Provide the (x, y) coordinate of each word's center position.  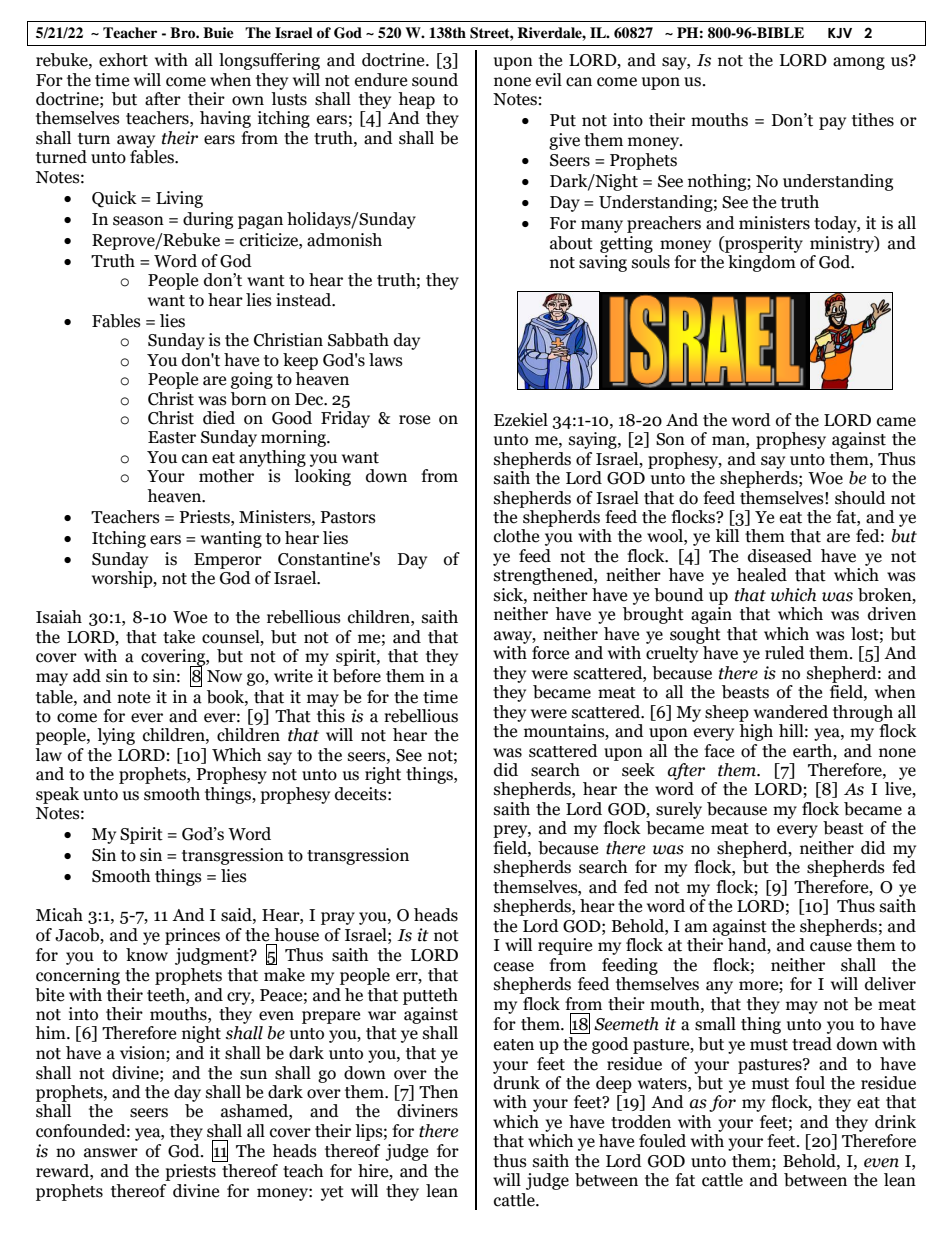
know (147, 955)
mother (226, 476)
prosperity (763, 244)
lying (116, 736)
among (859, 63)
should (860, 498)
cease (514, 967)
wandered (791, 712)
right (383, 775)
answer (111, 1153)
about (571, 243)
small (715, 1024)
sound (435, 80)
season (138, 221)
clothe (516, 536)
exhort (123, 60)
